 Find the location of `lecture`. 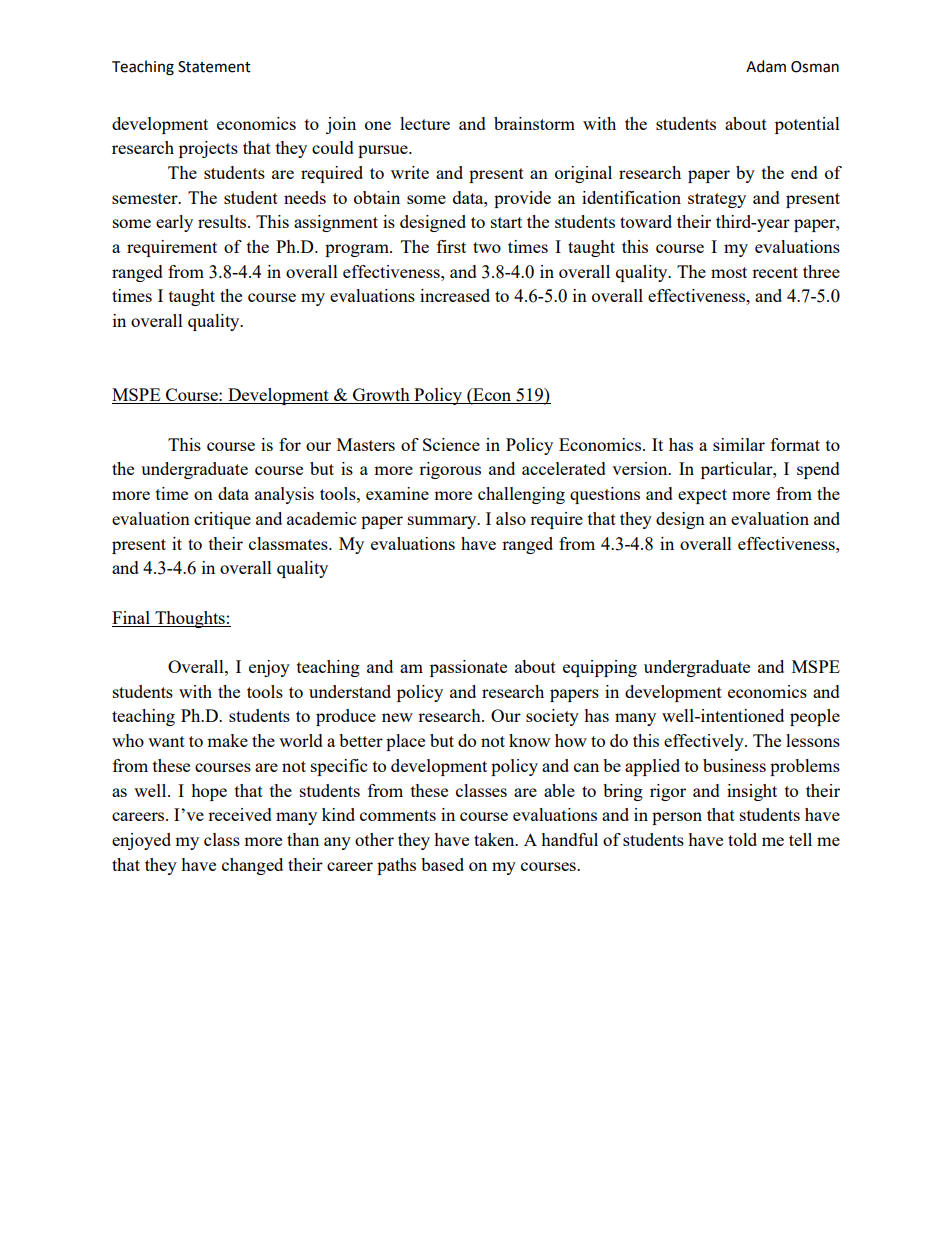

lecture is located at coordinates (425, 123).
